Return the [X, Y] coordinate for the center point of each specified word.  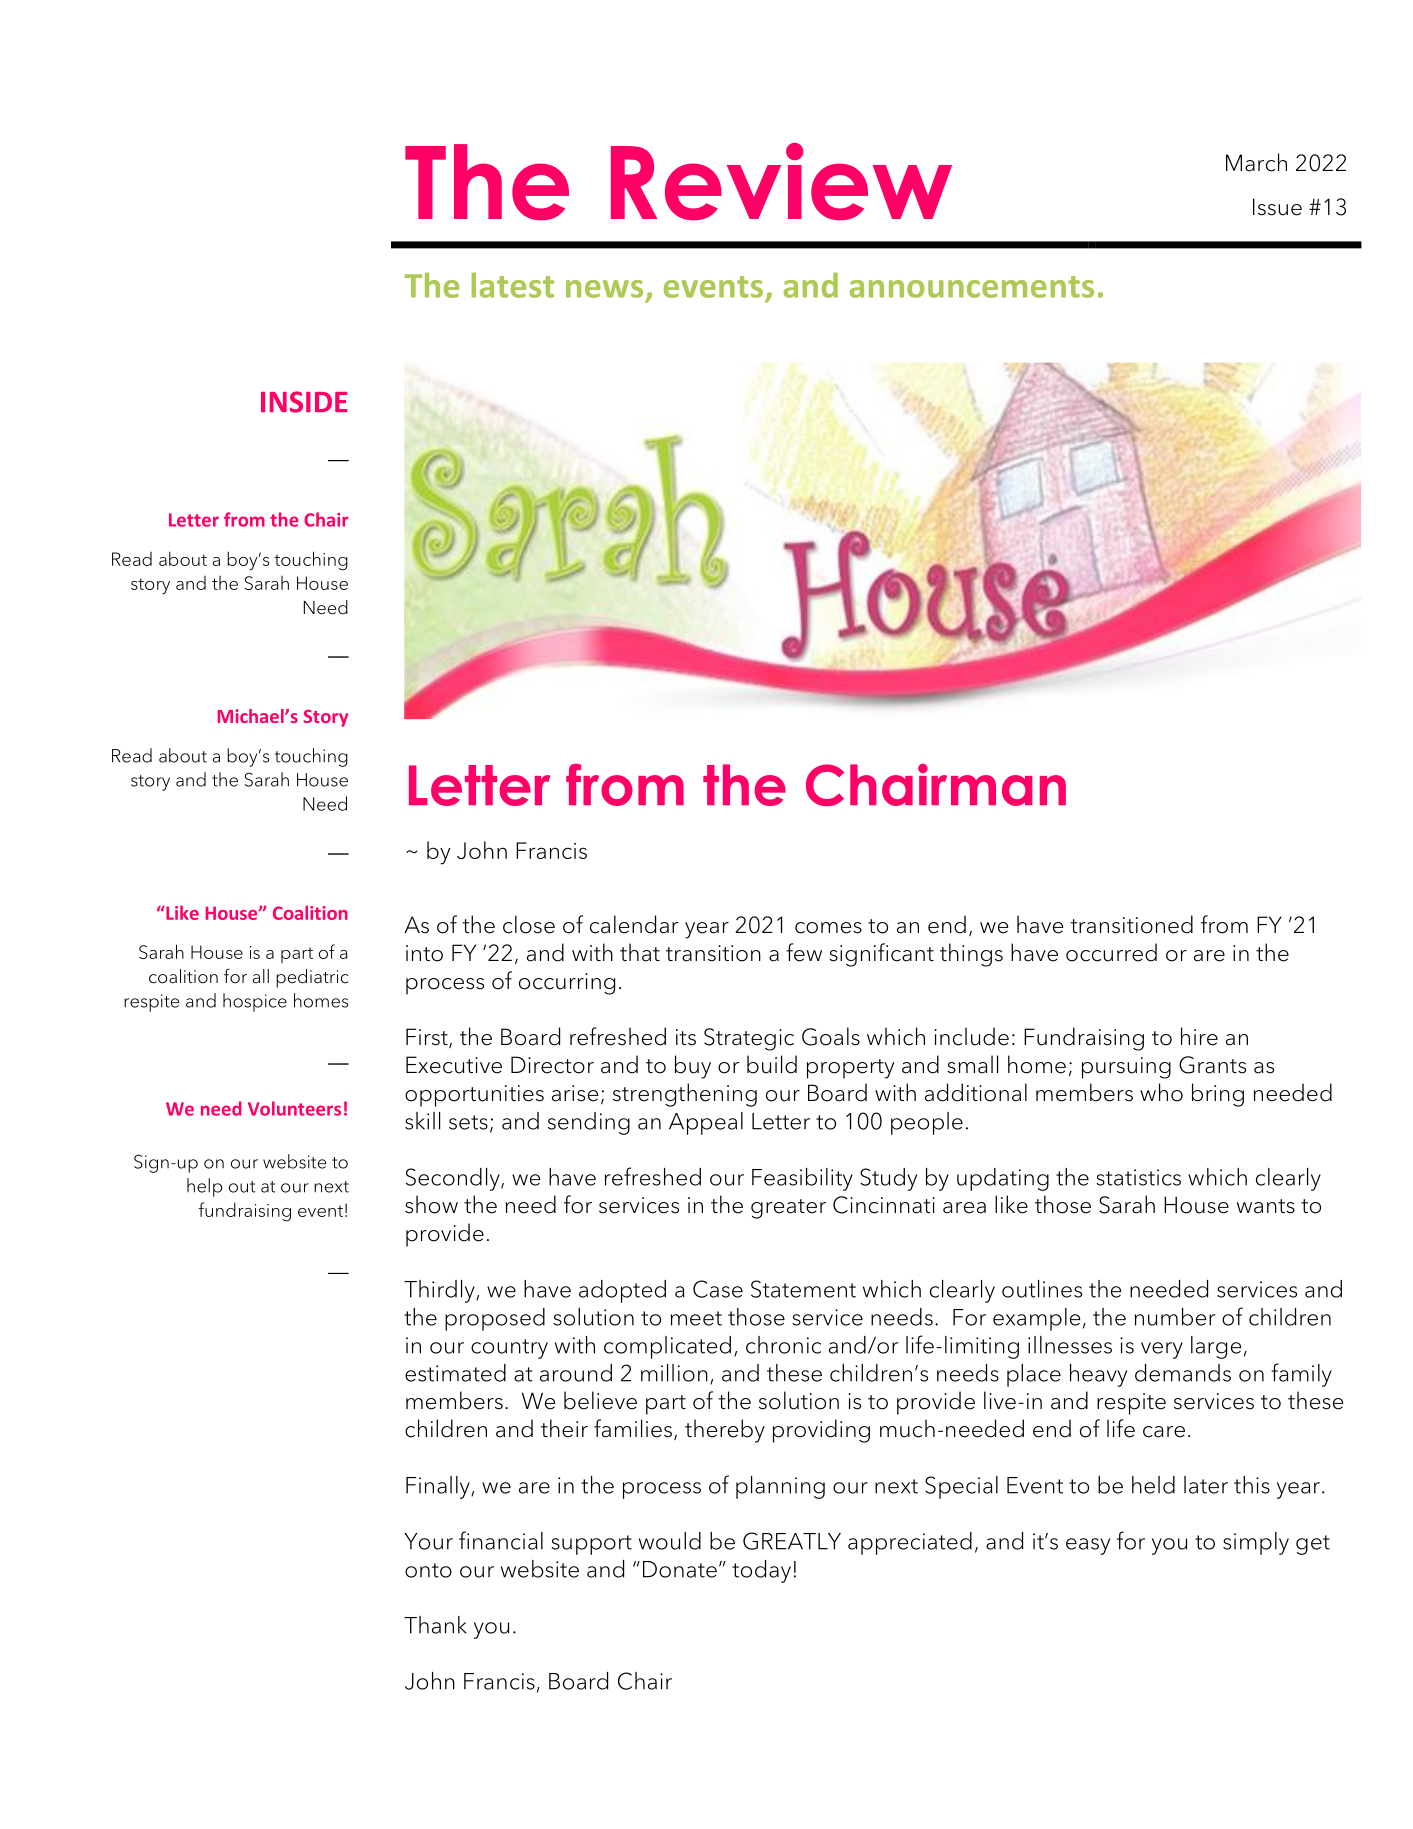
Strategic [749, 1039]
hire [1199, 1036]
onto [428, 1570]
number [1175, 1317]
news [604, 289]
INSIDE [304, 402]
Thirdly [440, 1291]
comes [828, 928]
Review [781, 182]
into [424, 953]
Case [718, 1289]
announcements [972, 287]
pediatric [312, 978]
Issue [1277, 207]
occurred [1111, 952]
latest [512, 285]
